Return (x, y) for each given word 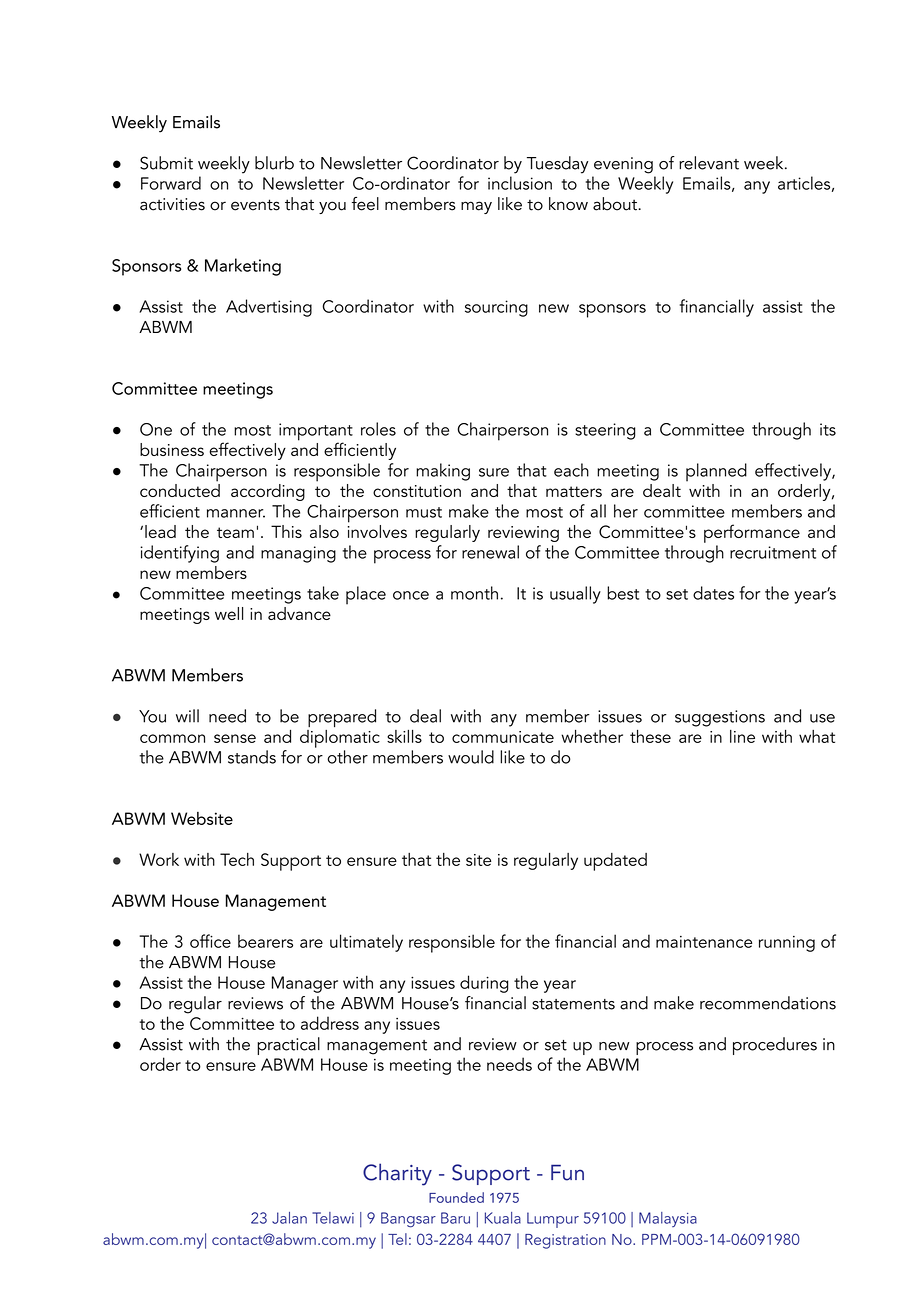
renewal (490, 552)
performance (752, 533)
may (476, 207)
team (235, 532)
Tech (237, 859)
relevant (709, 163)
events (255, 205)
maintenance (704, 942)
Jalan (289, 1218)
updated (615, 862)
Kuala (503, 1218)
